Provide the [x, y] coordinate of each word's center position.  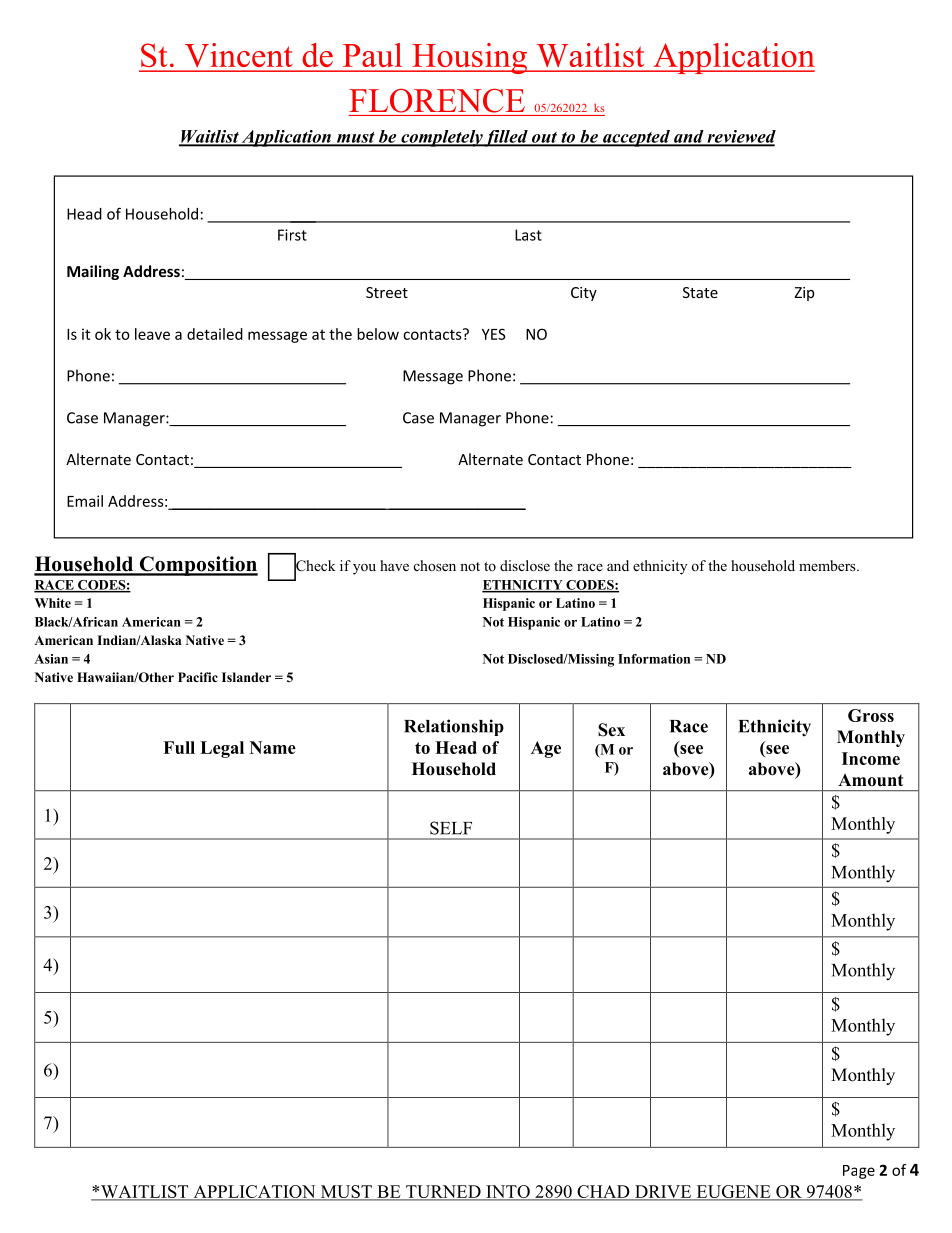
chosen [435, 565]
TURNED [443, 1192]
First [292, 235]
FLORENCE [437, 101]
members [828, 565]
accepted [636, 138]
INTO [508, 1192]
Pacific [198, 677]
